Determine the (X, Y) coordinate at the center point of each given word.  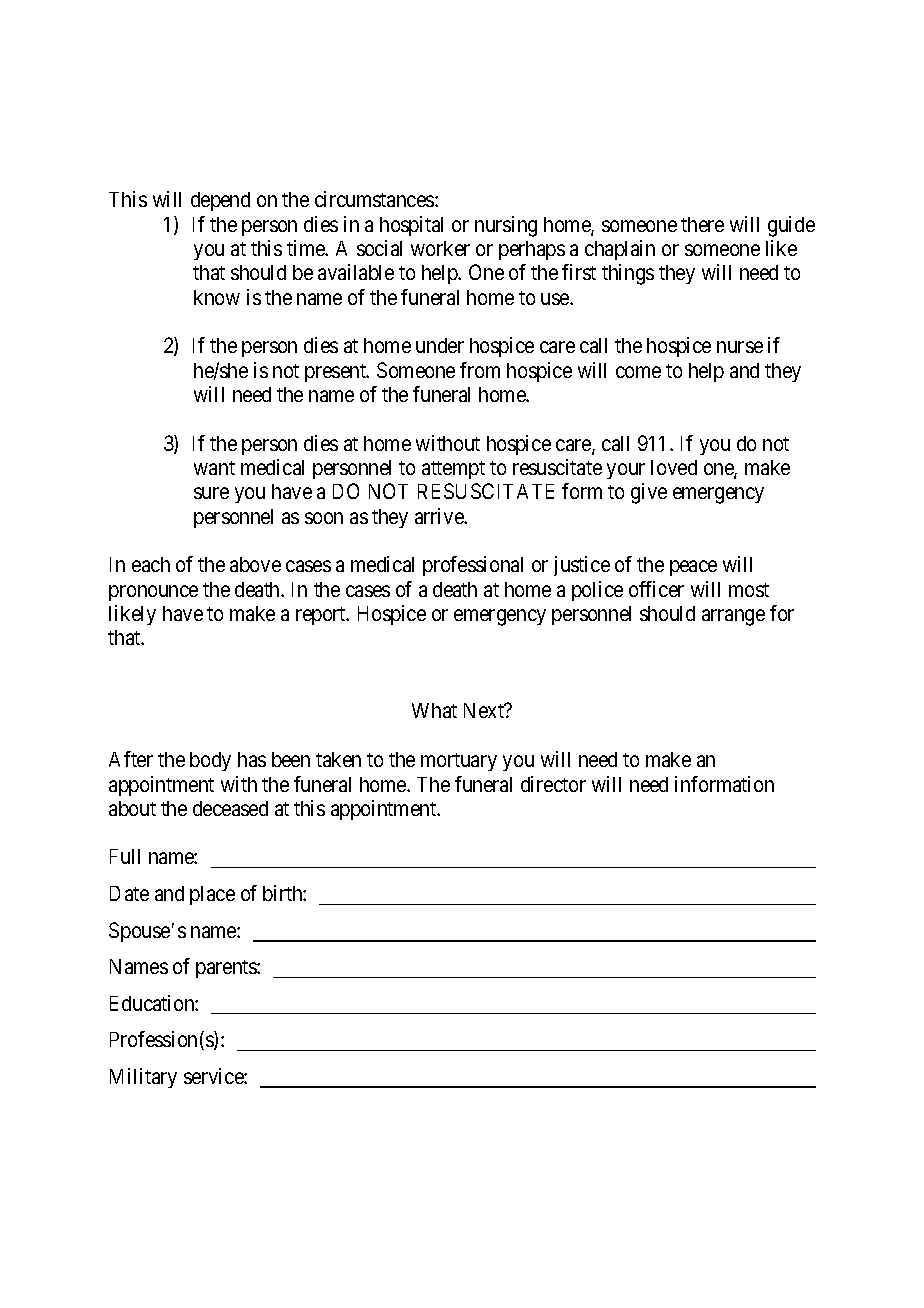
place (212, 895)
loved (674, 467)
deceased (230, 808)
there (702, 224)
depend (220, 201)
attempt (453, 470)
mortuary (459, 762)
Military (143, 1078)
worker (440, 248)
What (434, 710)
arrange (733, 617)
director (553, 784)
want (214, 468)
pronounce (153, 593)
